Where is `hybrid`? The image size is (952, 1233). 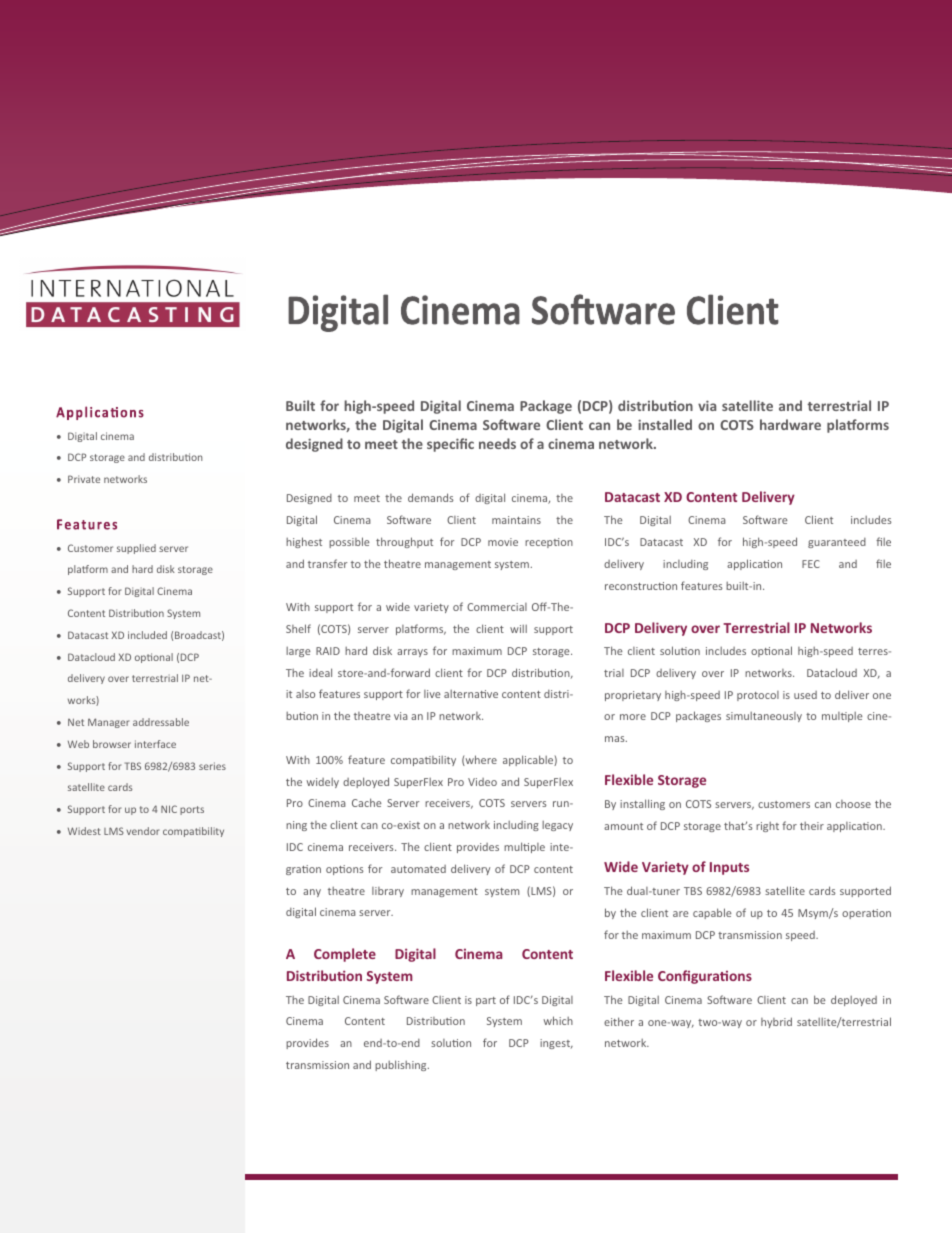 hybrid is located at coordinates (776, 1022).
